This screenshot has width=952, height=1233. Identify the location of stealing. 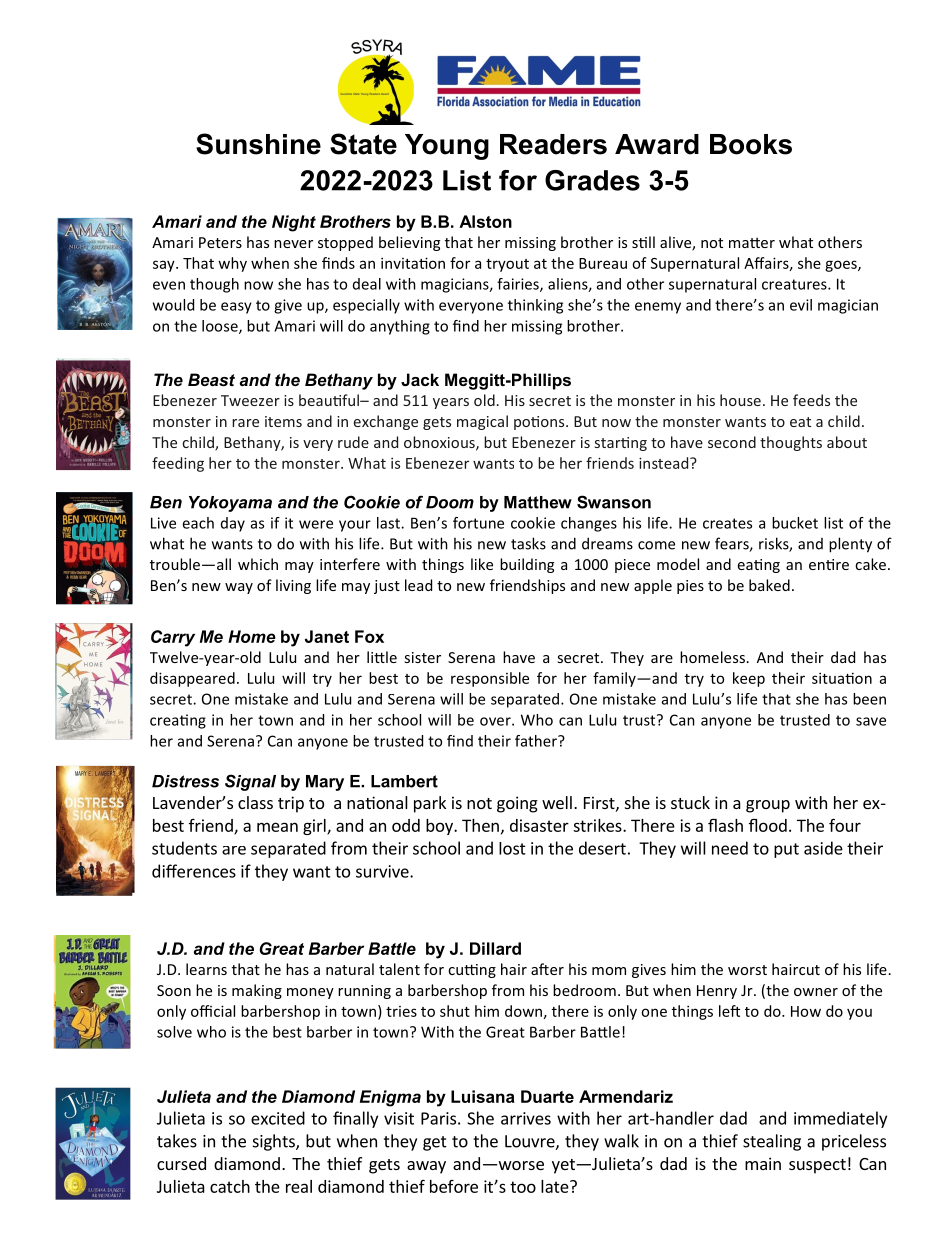
(772, 1142).
